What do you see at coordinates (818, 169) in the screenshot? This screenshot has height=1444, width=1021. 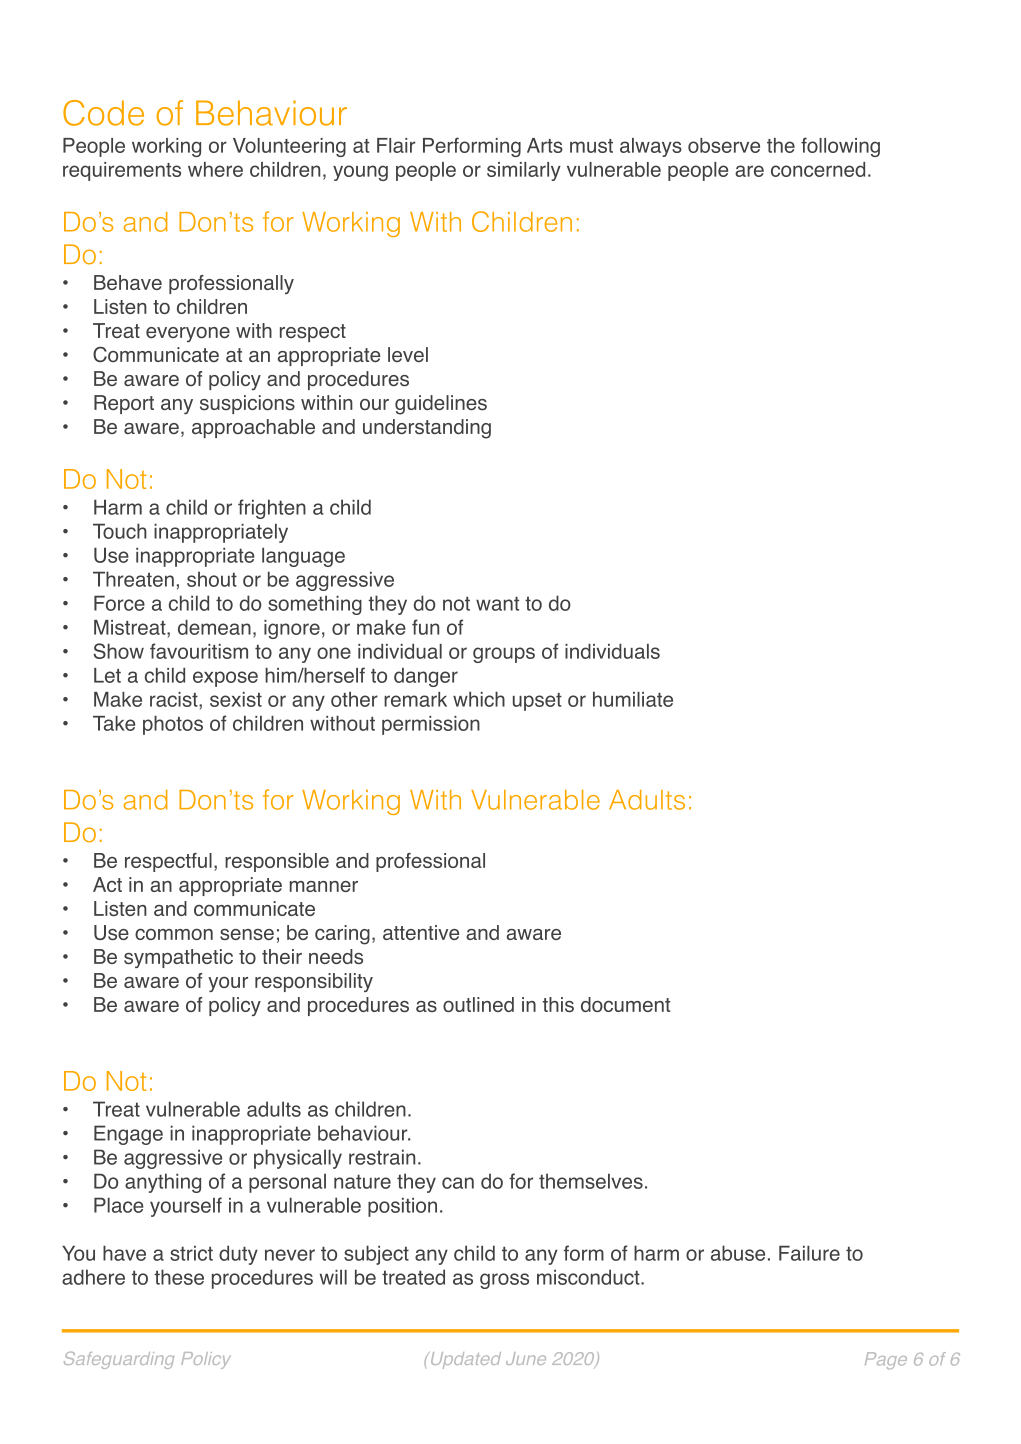 I see `concerned` at bounding box center [818, 169].
